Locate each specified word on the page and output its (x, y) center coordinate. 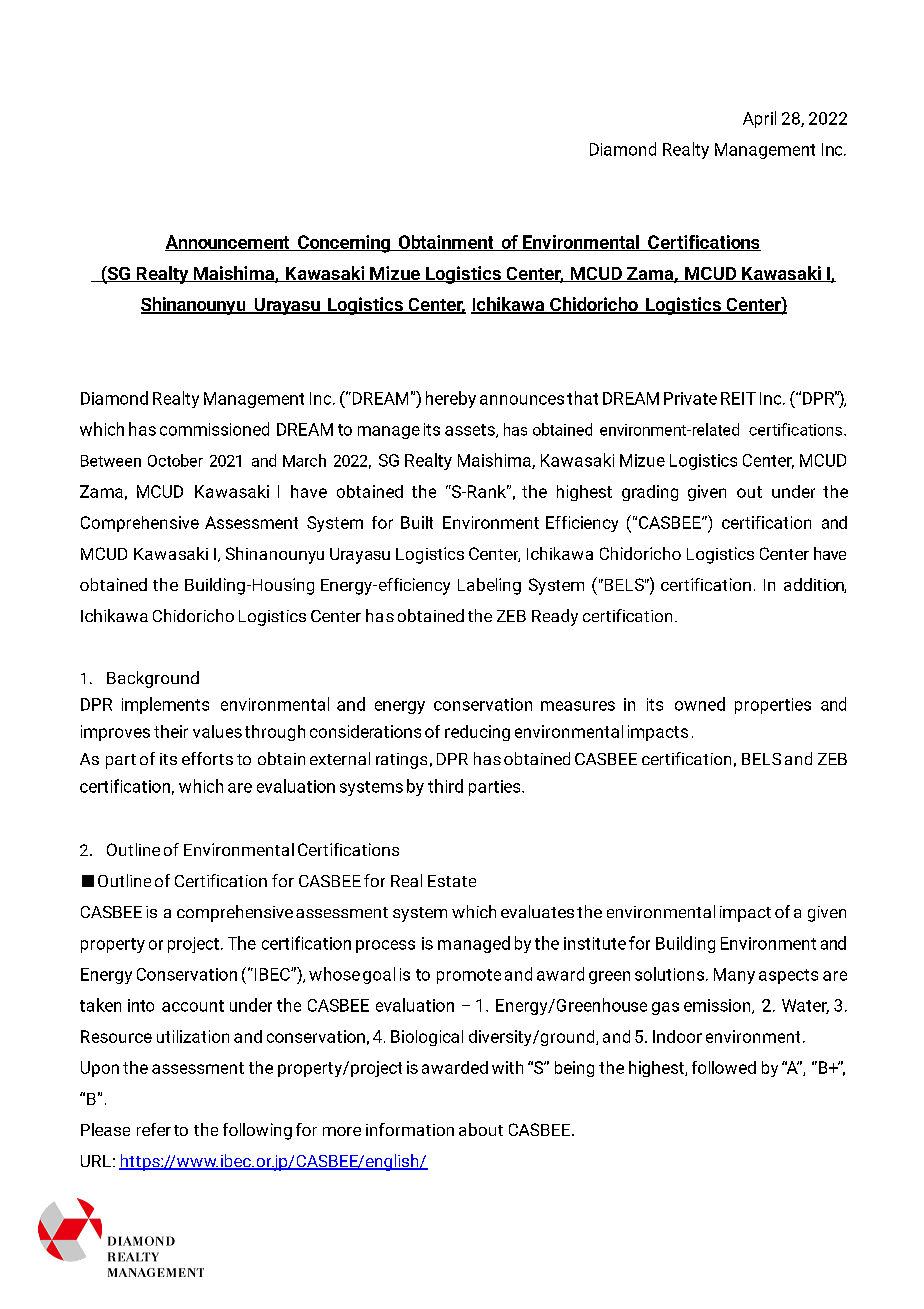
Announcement (228, 243)
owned (700, 704)
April (759, 119)
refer (154, 1129)
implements (165, 705)
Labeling (489, 586)
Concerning (344, 244)
